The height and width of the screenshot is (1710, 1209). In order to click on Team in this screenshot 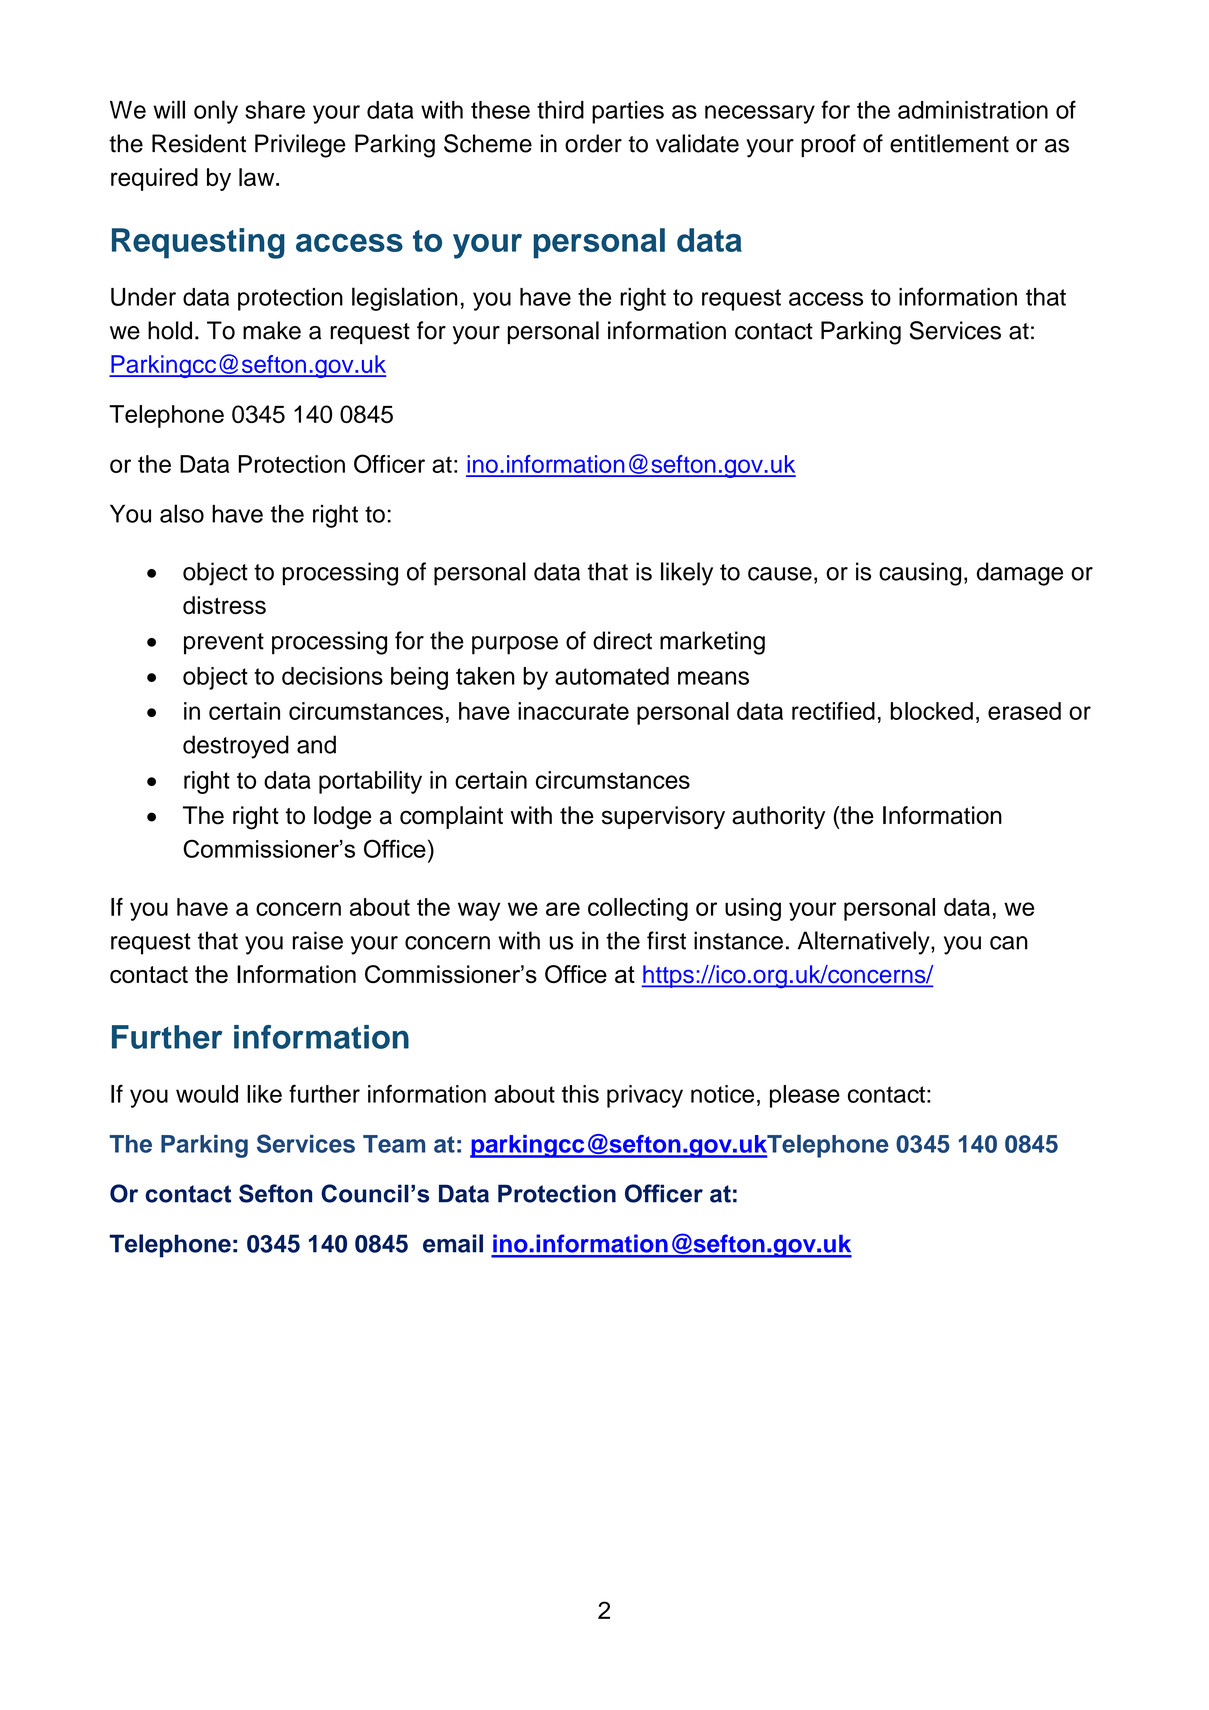, I will do `click(394, 1144)`.
